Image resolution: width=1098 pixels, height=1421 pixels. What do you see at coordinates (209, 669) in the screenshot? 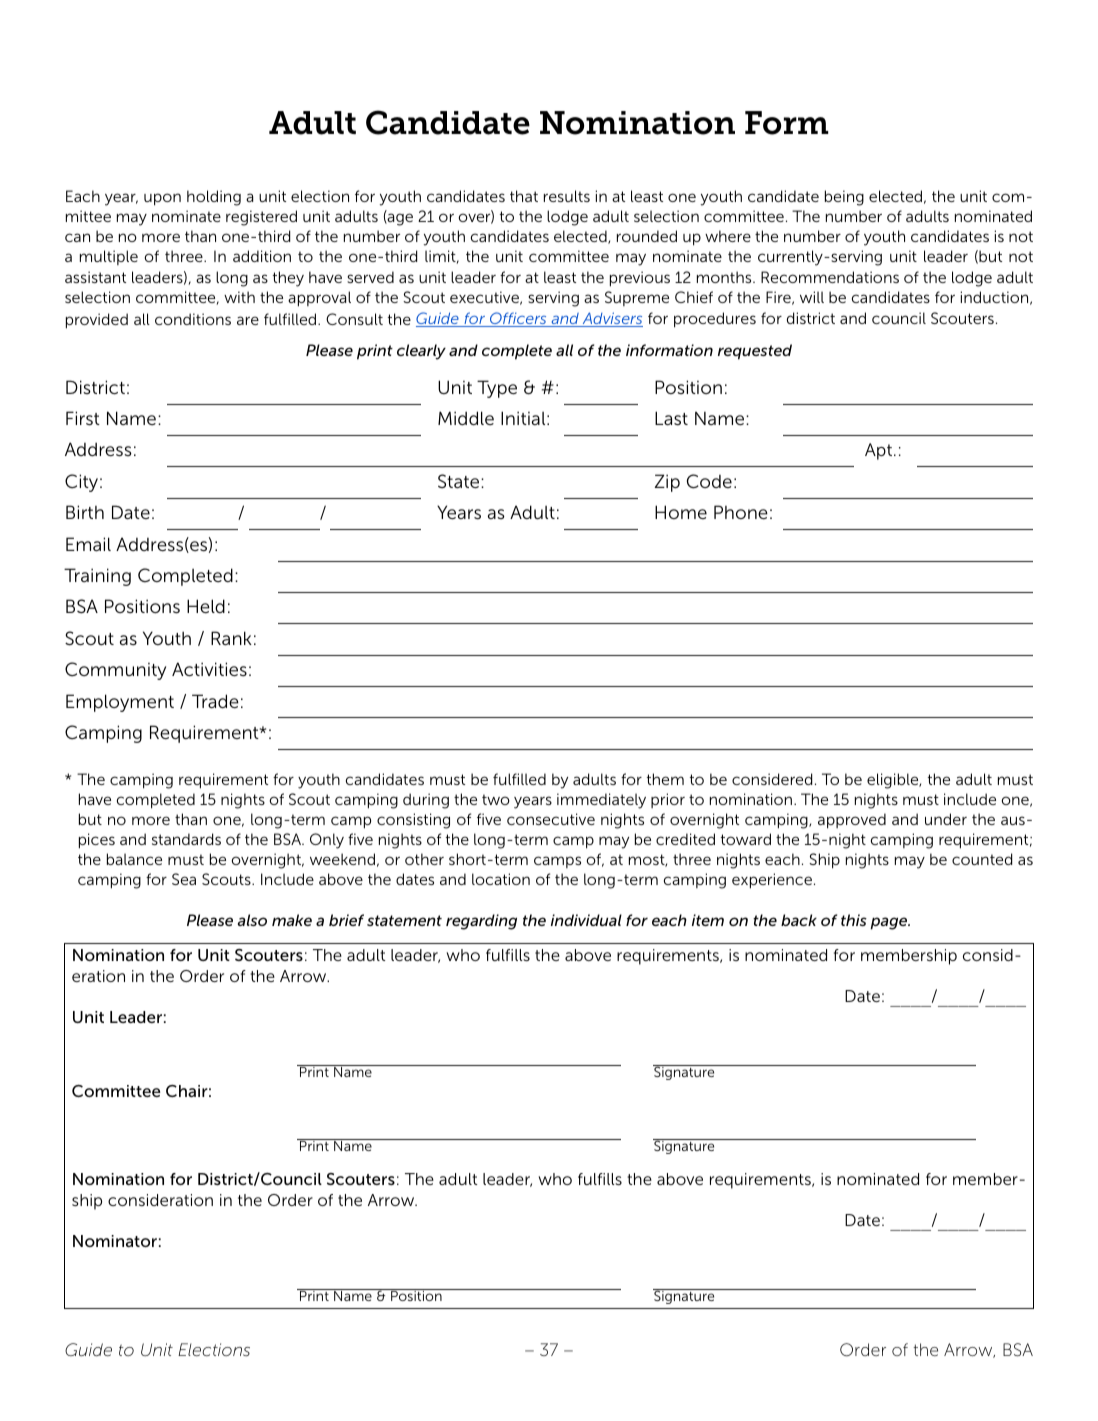
I see `Activities` at bounding box center [209, 669].
